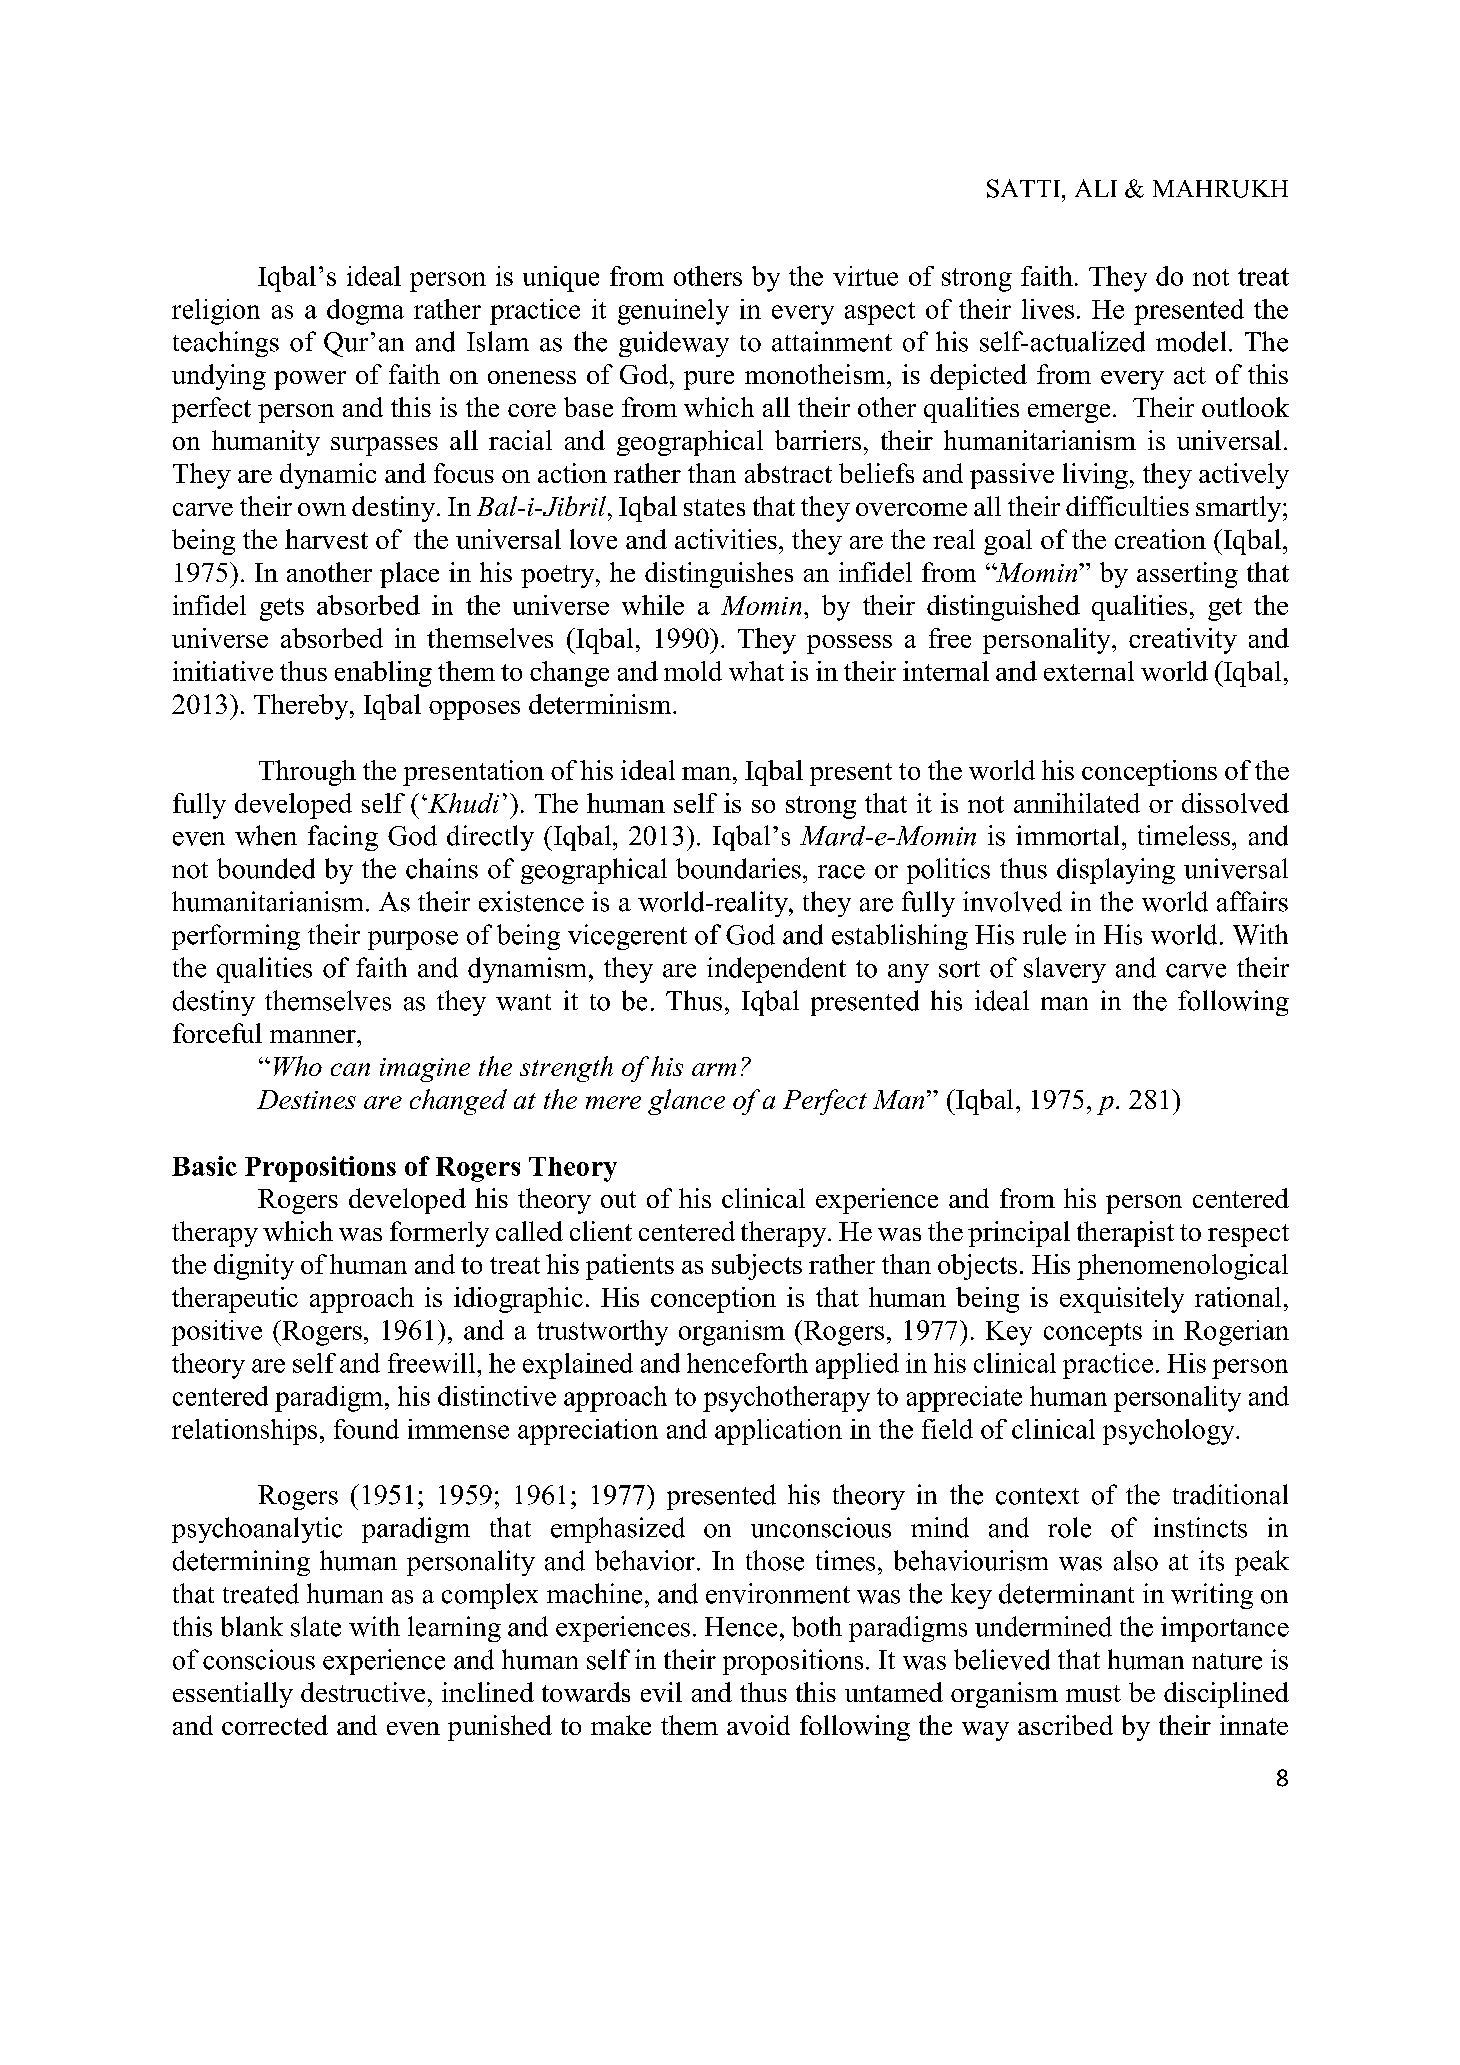 The height and width of the page is (2065, 1460). Describe the element at coordinates (1125, 1234) in the page. I see `therapist` at that location.
